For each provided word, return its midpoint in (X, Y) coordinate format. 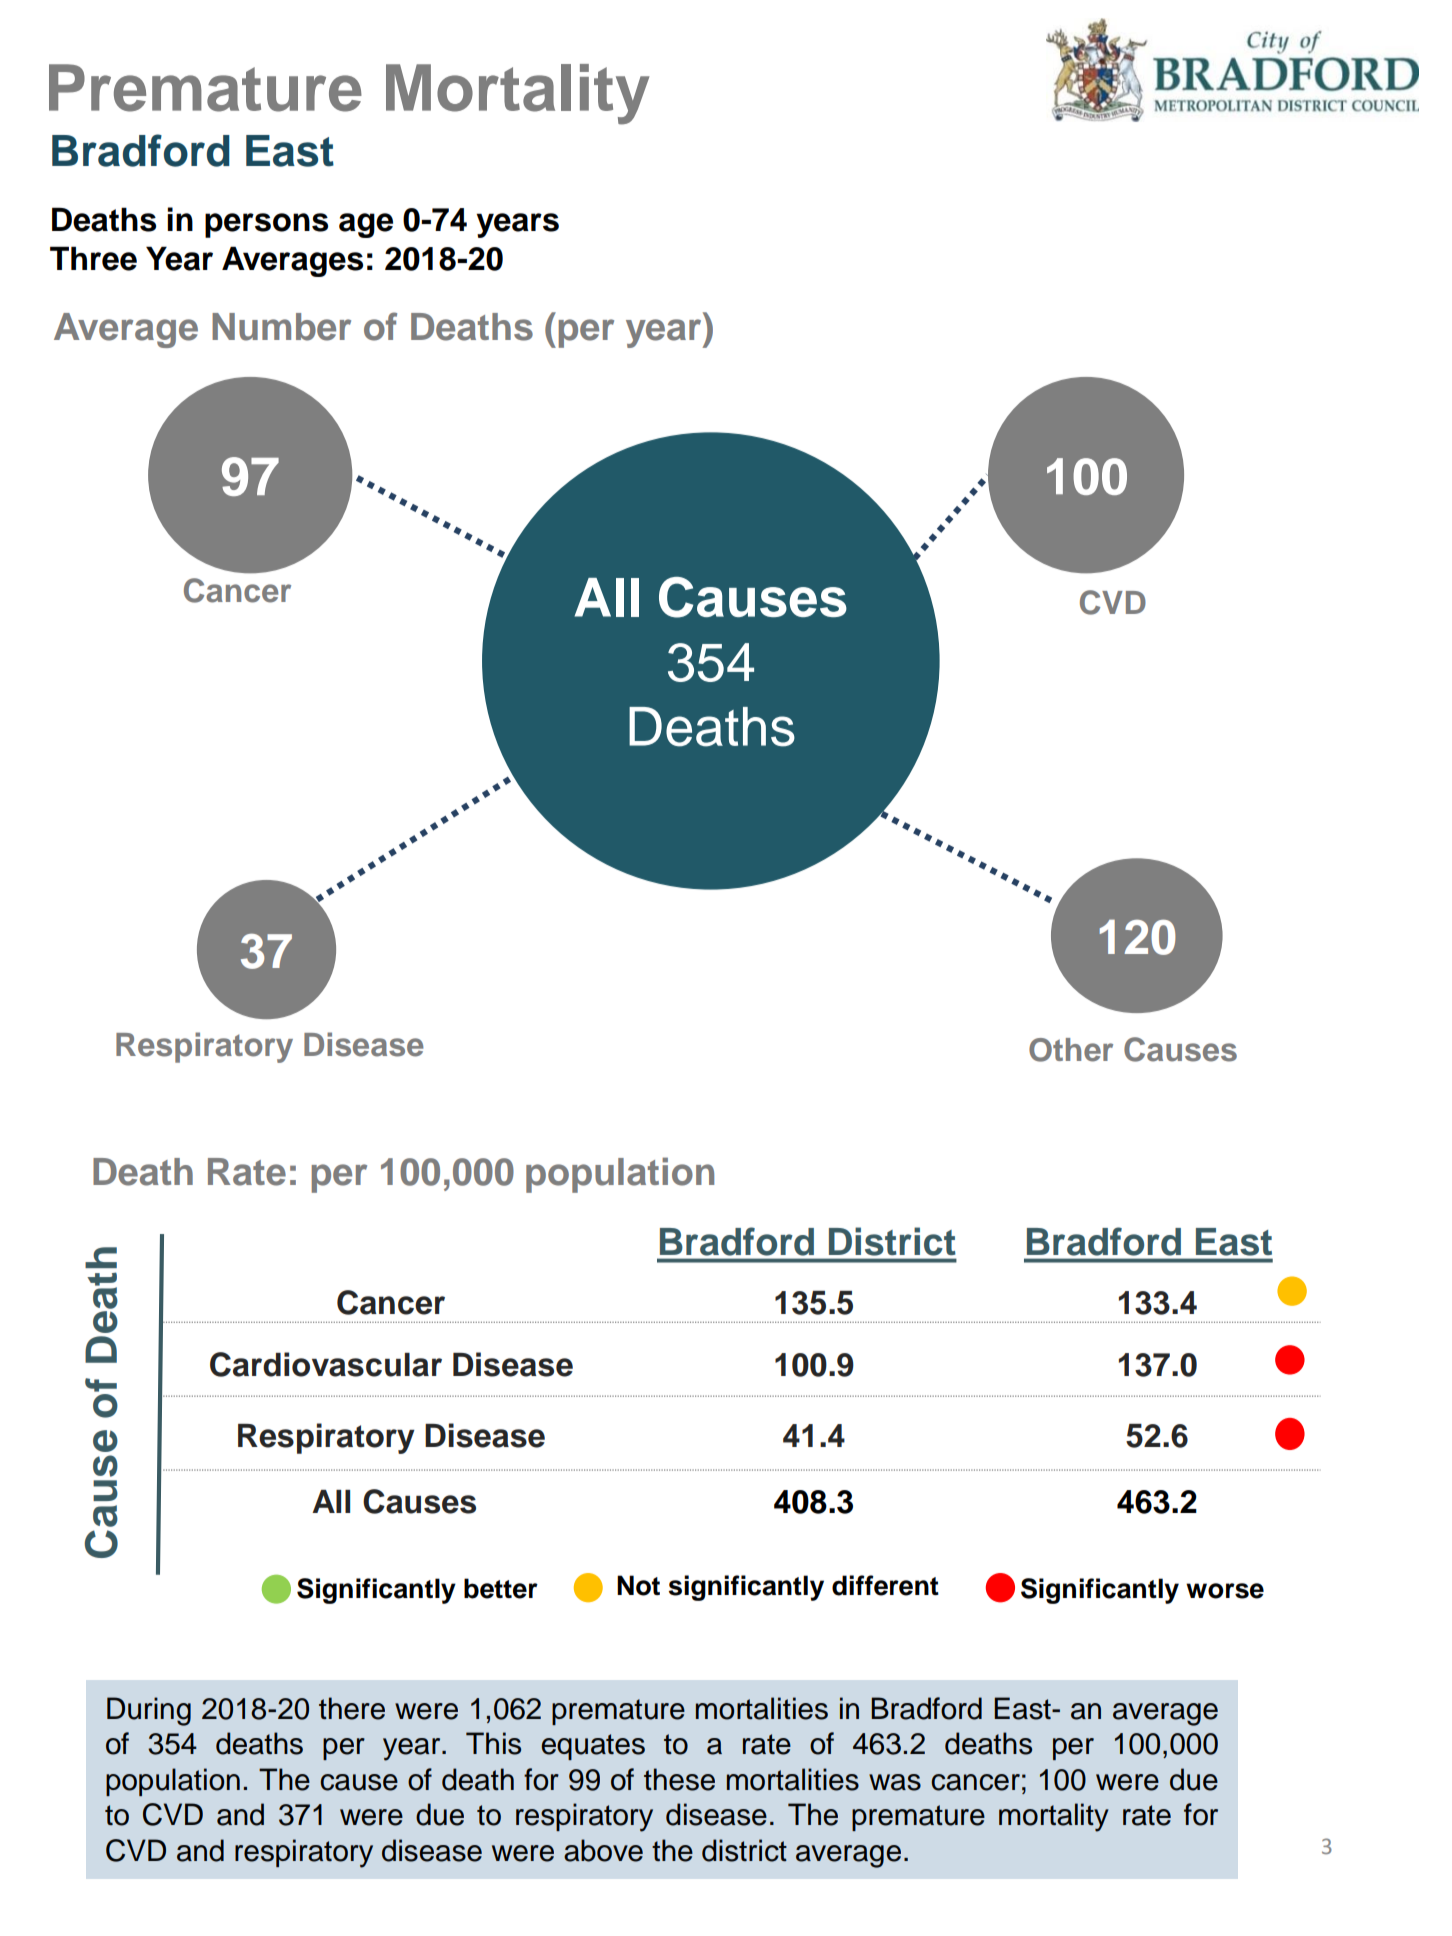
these (679, 1779)
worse (1225, 1591)
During (149, 1711)
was (895, 1782)
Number (281, 327)
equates (593, 1747)
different (885, 1585)
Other (1071, 1050)
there (352, 1708)
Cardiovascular (326, 1364)
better (501, 1588)
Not (638, 1585)
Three (93, 258)
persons (266, 225)
